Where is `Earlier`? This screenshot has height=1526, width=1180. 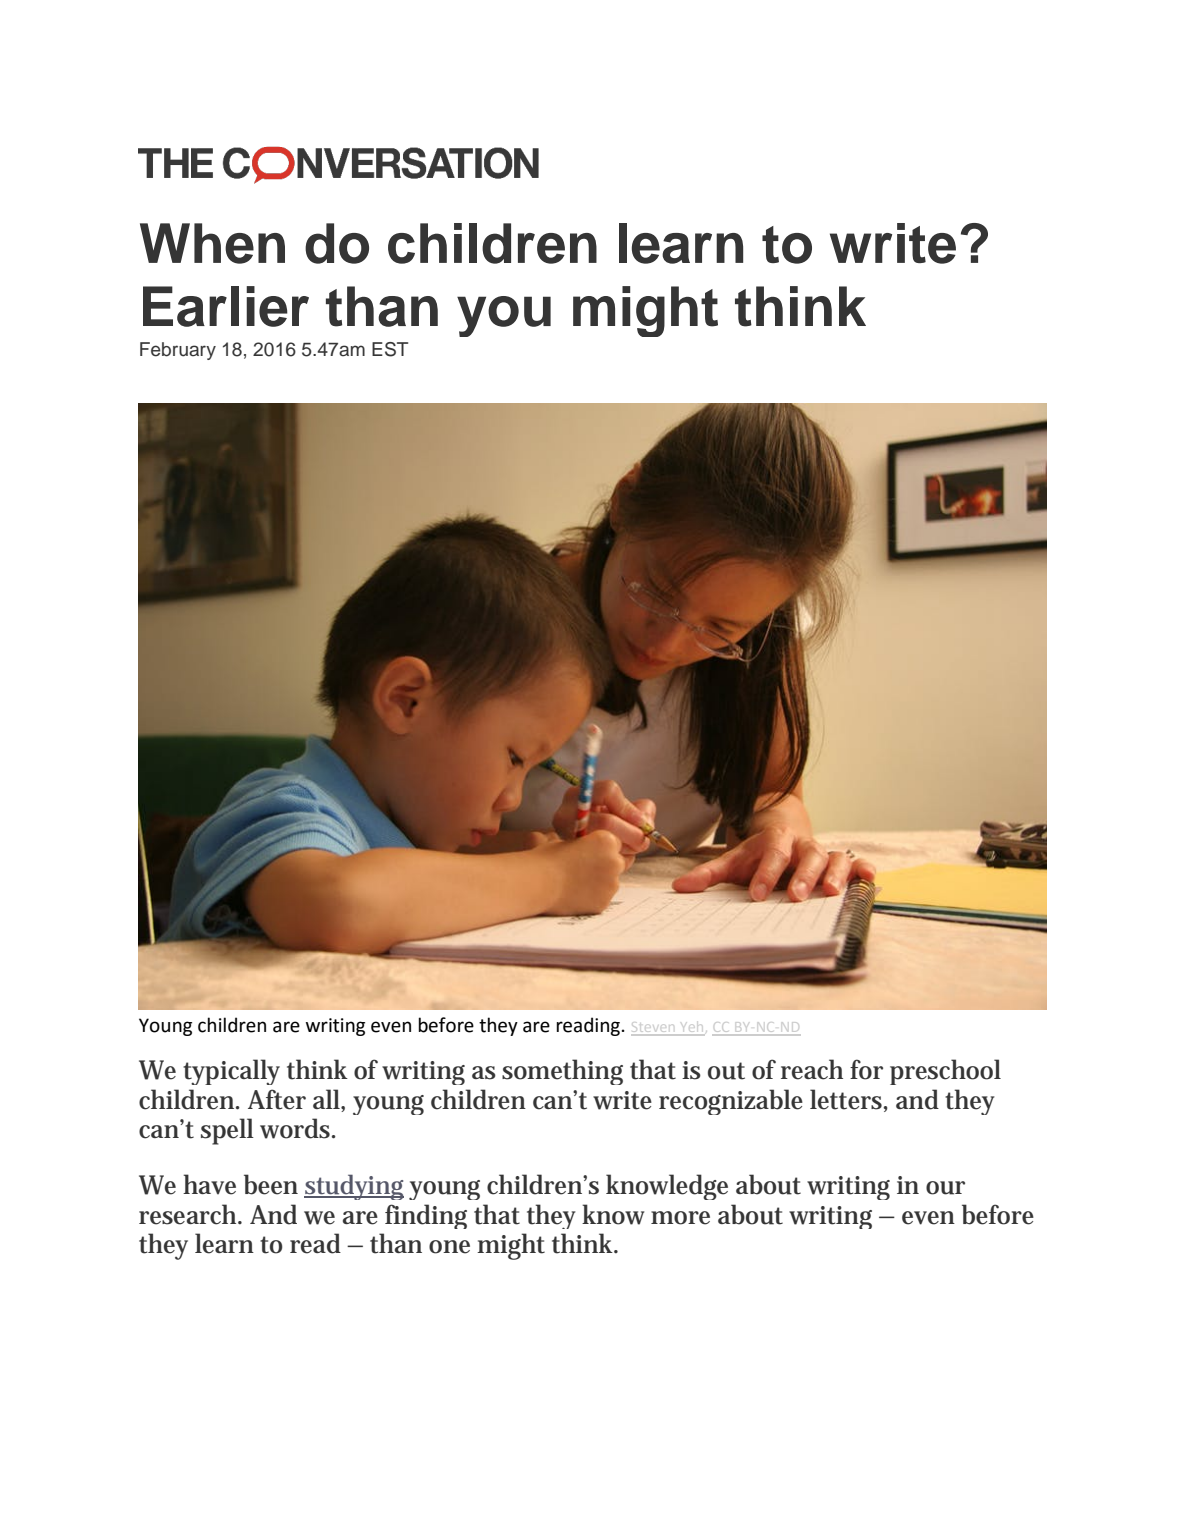 Earlier is located at coordinates (226, 306).
